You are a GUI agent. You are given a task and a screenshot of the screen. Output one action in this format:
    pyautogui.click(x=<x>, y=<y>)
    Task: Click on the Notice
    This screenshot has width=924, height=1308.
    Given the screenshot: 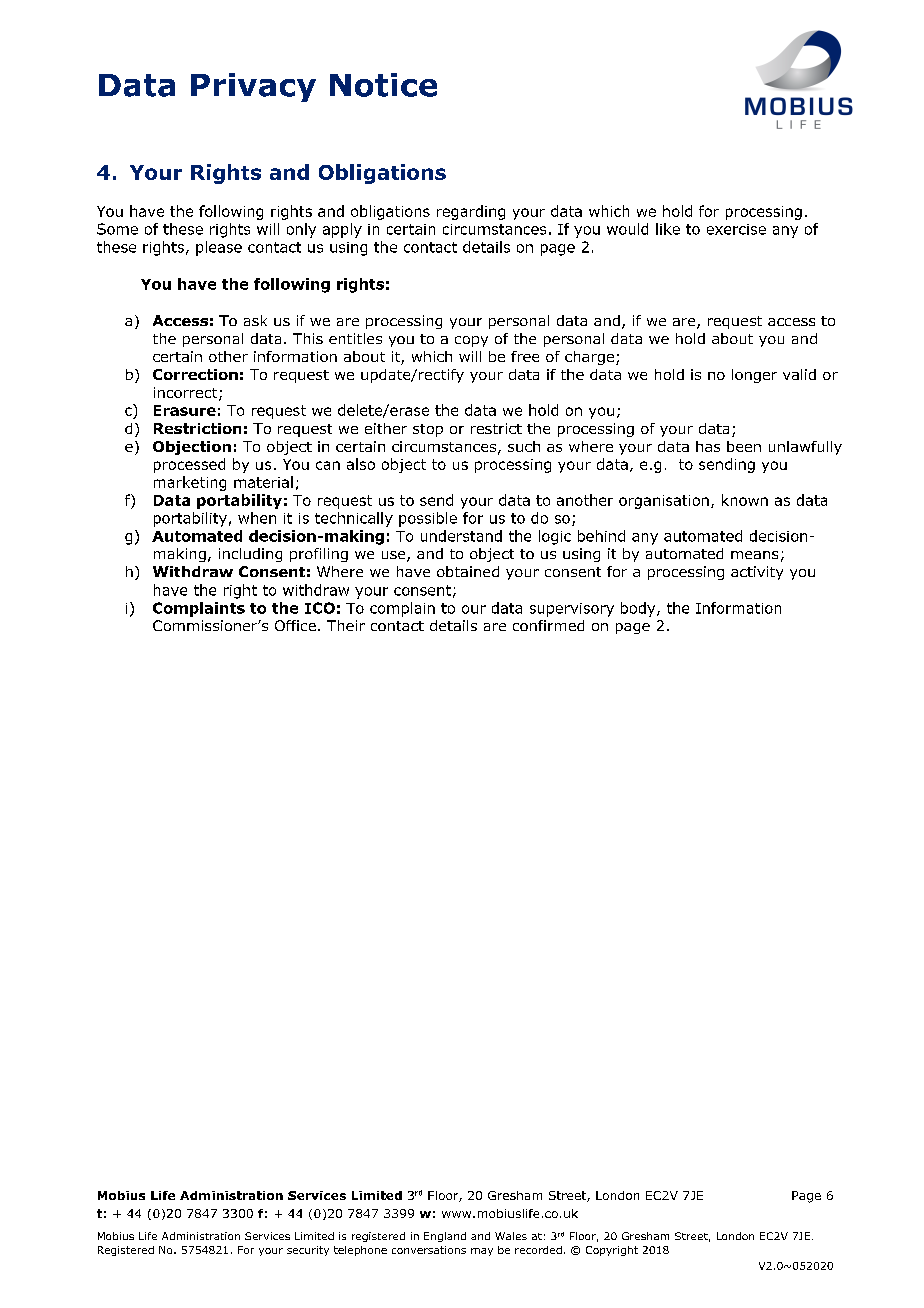 What is the action you would take?
    pyautogui.click(x=383, y=85)
